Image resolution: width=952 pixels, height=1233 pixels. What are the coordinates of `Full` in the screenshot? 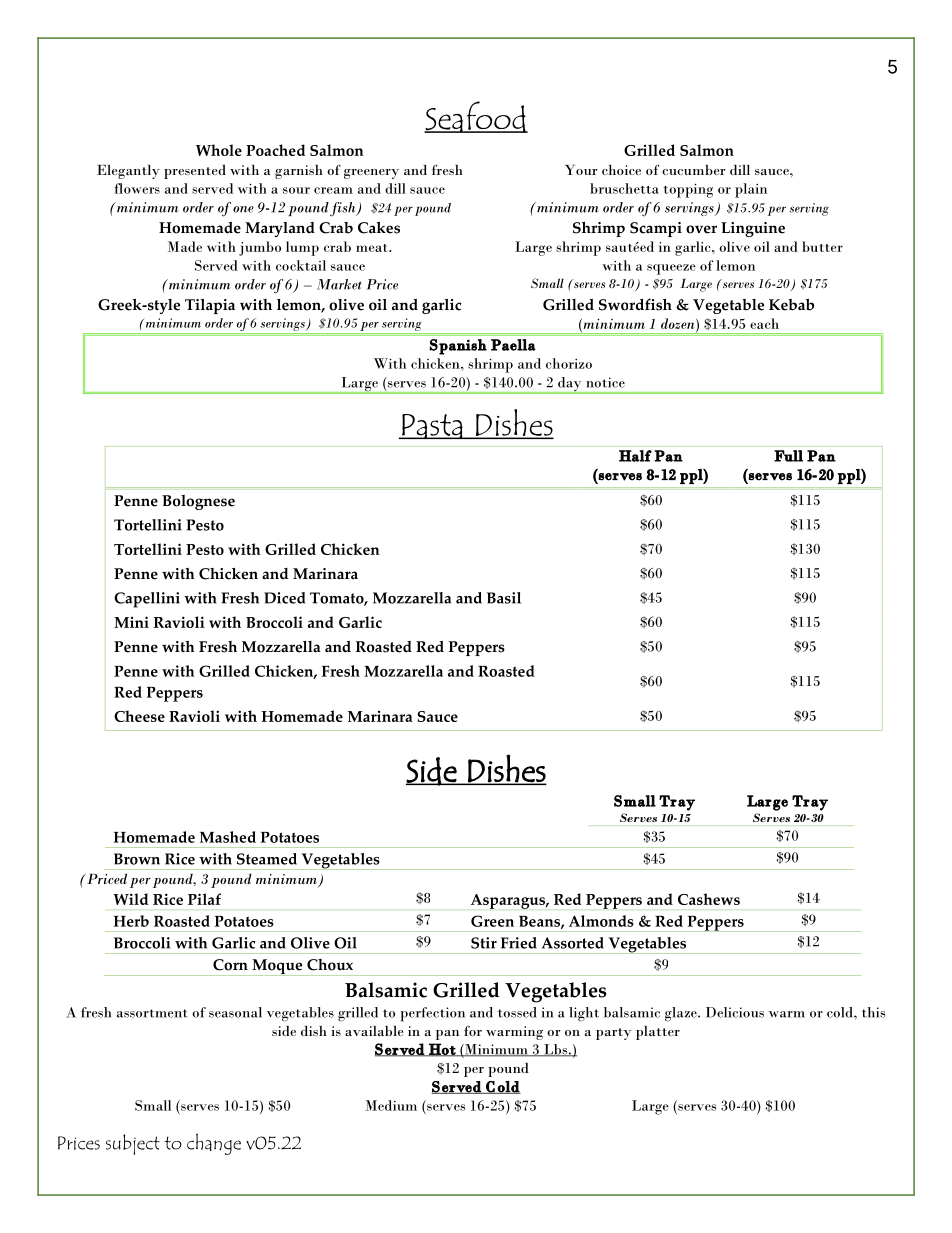 It's located at (788, 456).
